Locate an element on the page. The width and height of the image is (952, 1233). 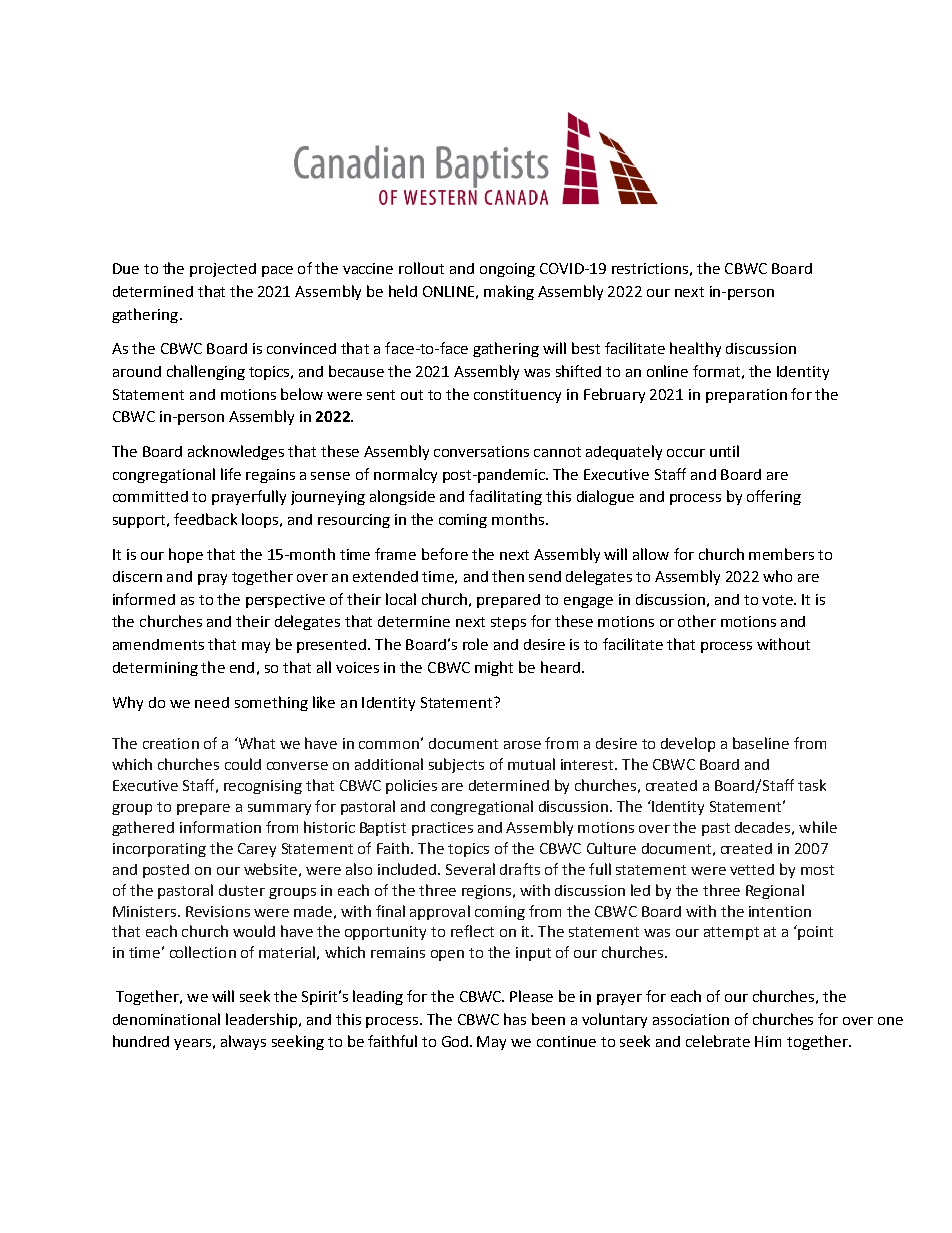
Carey is located at coordinates (257, 850).
